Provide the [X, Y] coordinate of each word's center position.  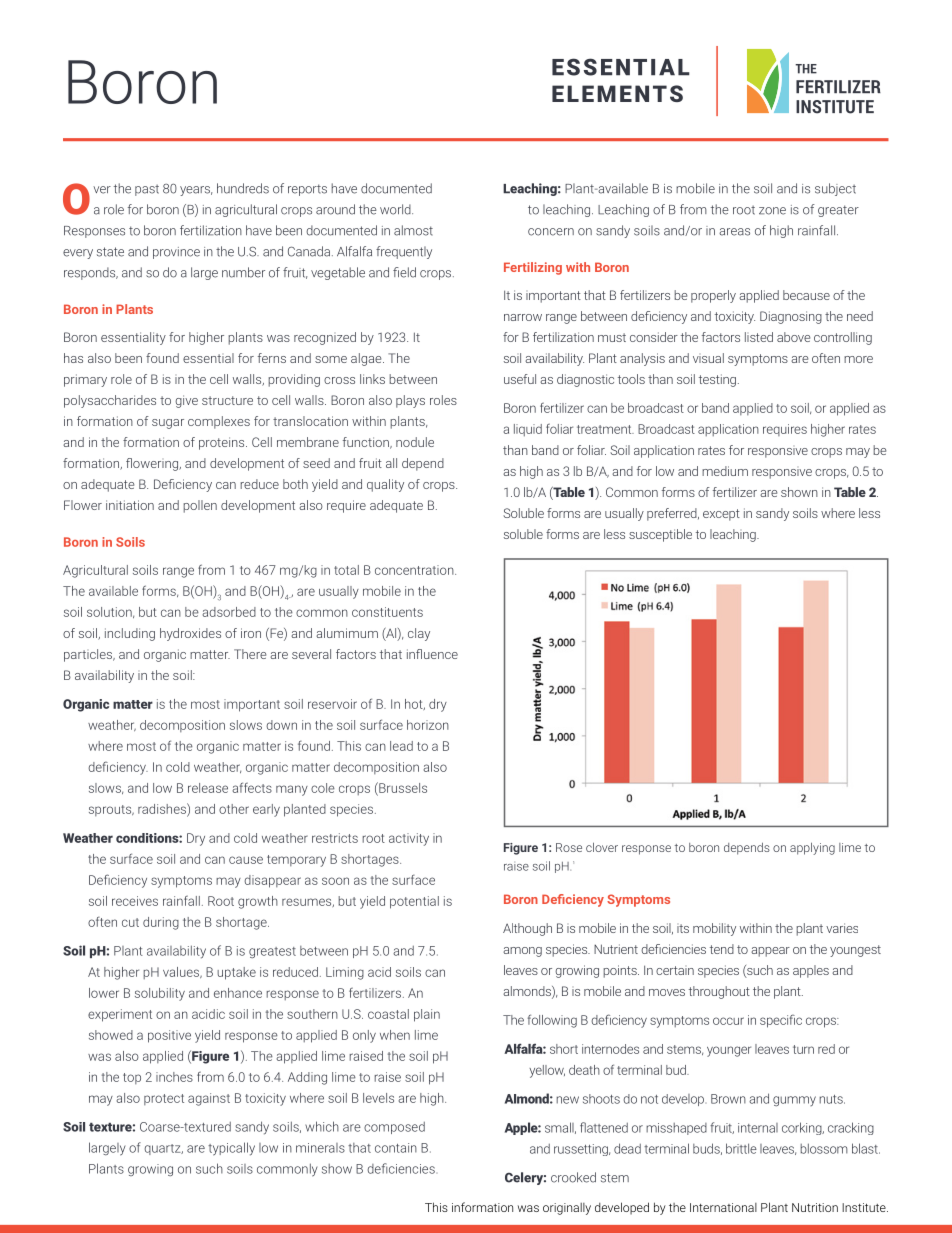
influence [432, 654]
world [396, 209]
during [161, 923]
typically [231, 1149]
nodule [415, 442]
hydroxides [190, 634]
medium [725, 471]
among [522, 952]
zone [772, 211]
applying [812, 848]
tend [722, 949]
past [147, 190]
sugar [168, 424]
